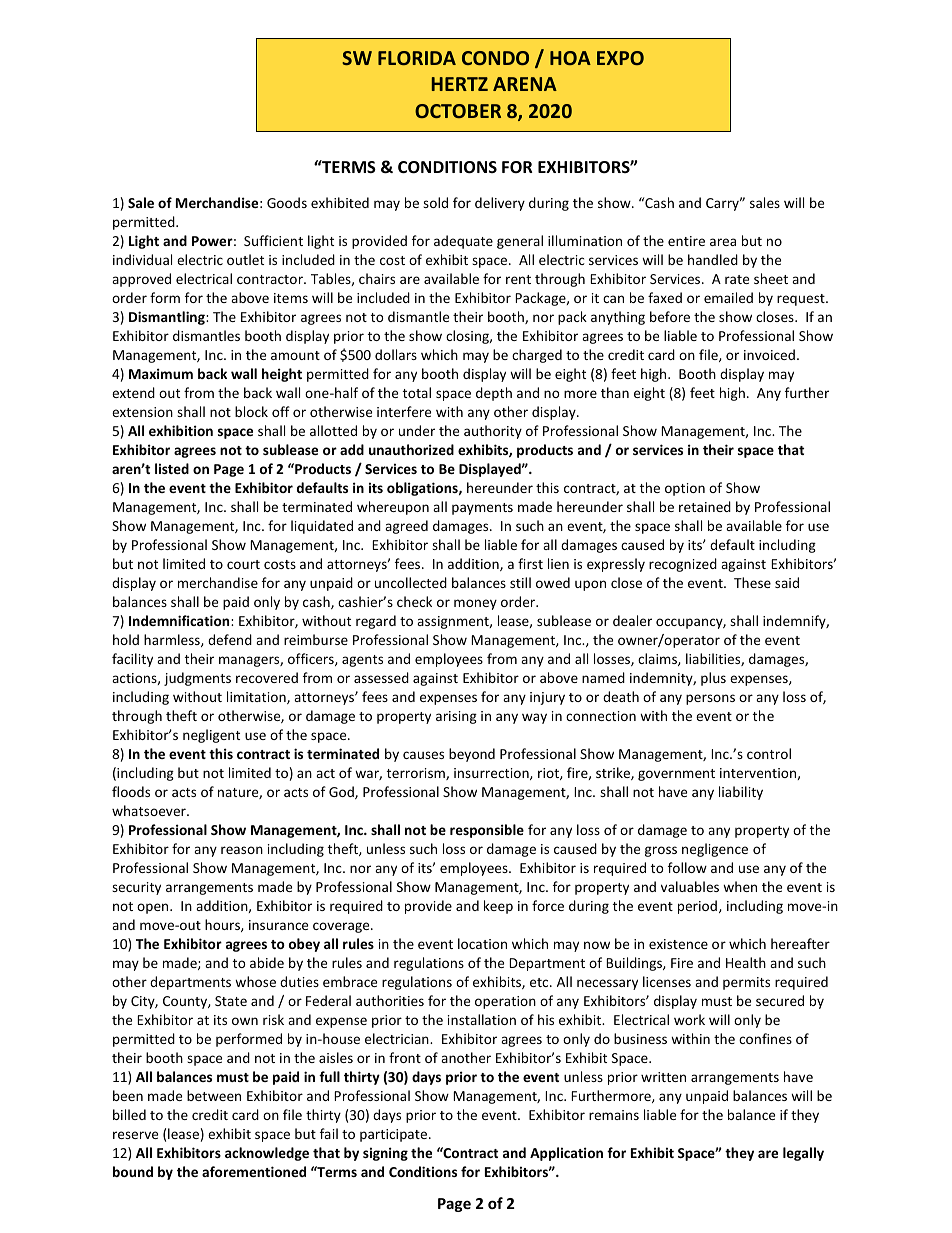 The image size is (952, 1233). What do you see at coordinates (493, 432) in the document?
I see `authority` at bounding box center [493, 432].
